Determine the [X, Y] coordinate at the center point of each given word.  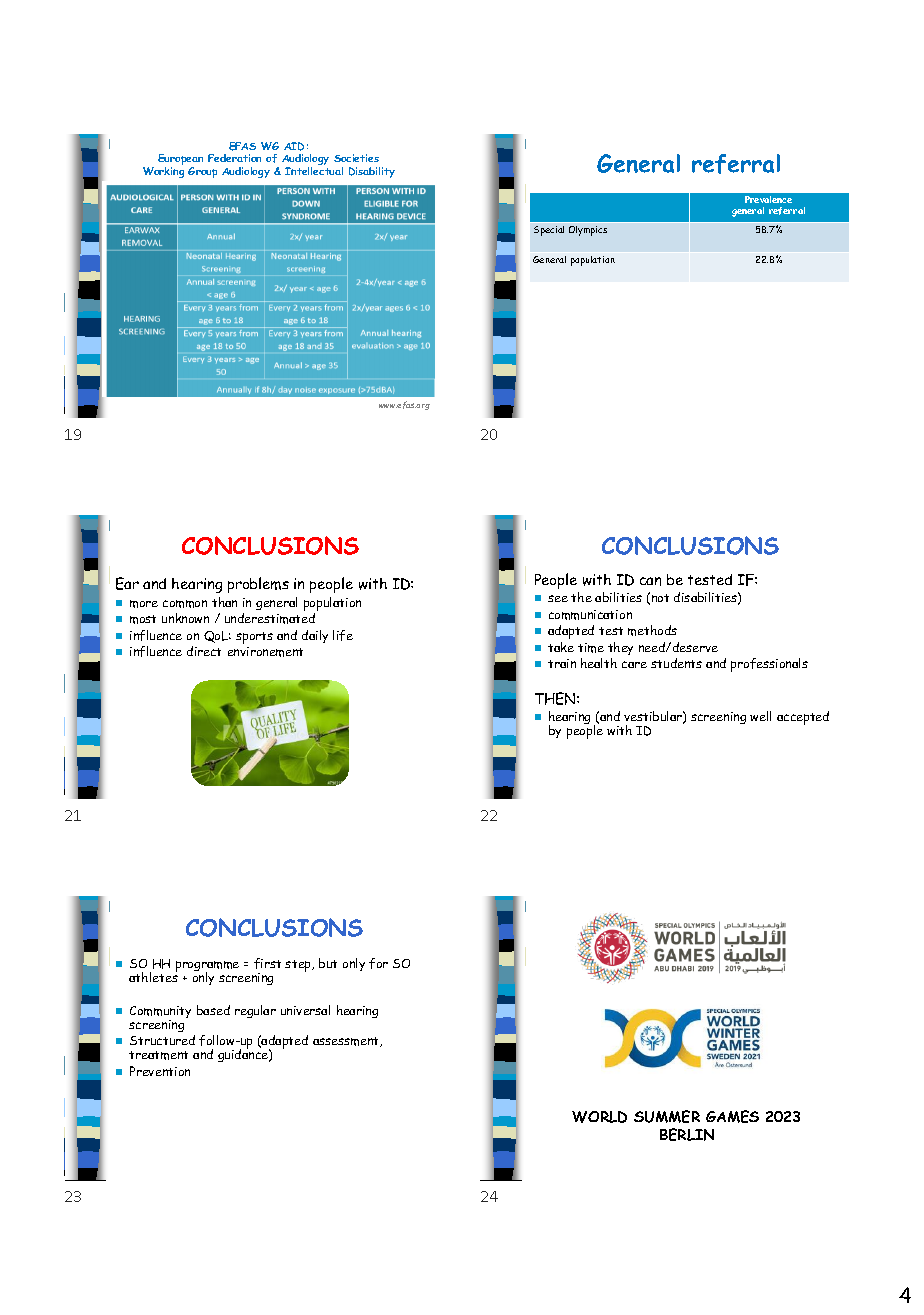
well [760, 716]
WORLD [599, 1117]
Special [549, 231]
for [378, 963]
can [650, 581]
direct [204, 651]
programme [207, 968]
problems [258, 585]
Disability [372, 172]
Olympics [588, 231]
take [561, 647]
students [676, 663]
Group [202, 172]
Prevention [160, 1071]
